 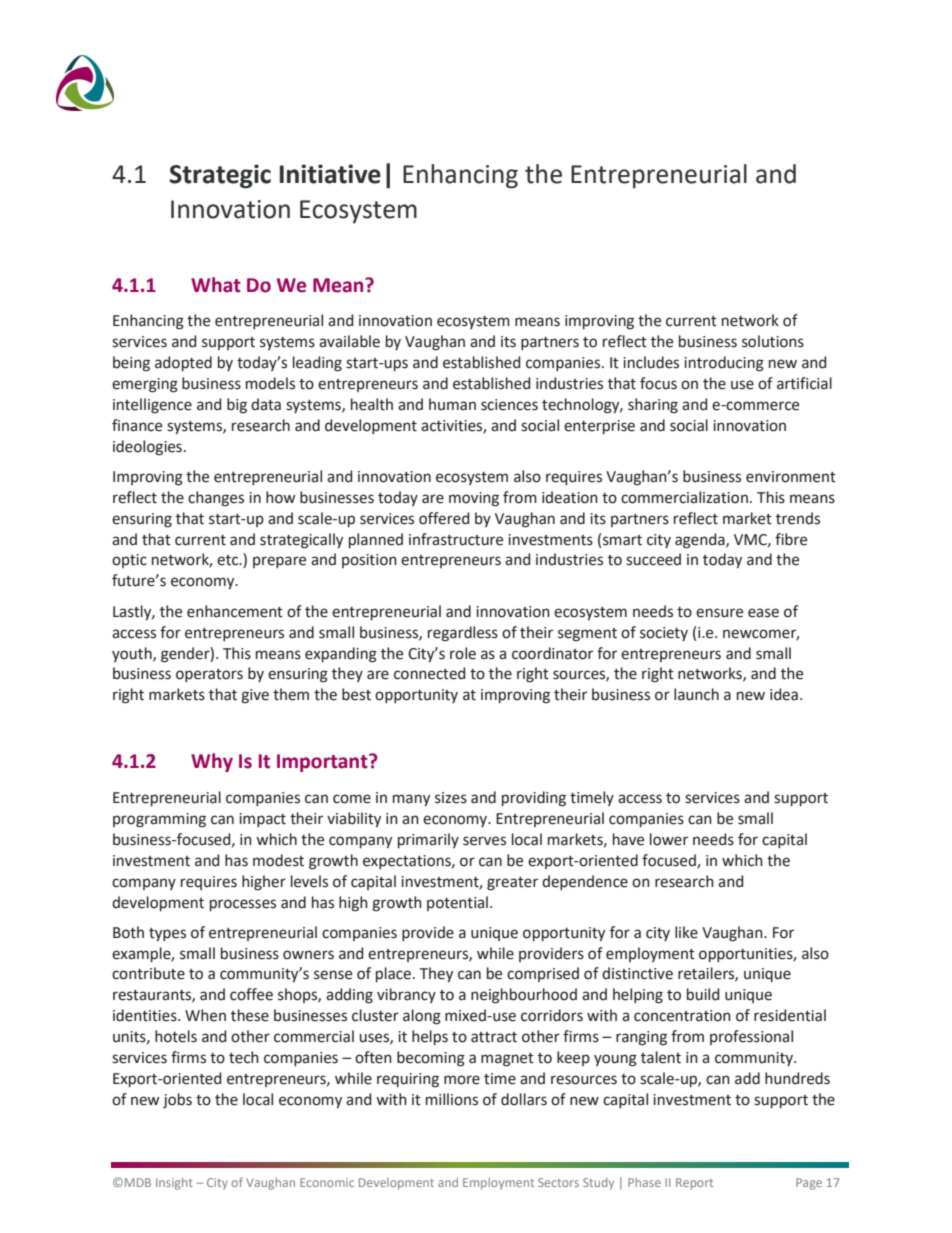 What do you see at coordinates (484, 841) in the document?
I see `serves` at bounding box center [484, 841].
